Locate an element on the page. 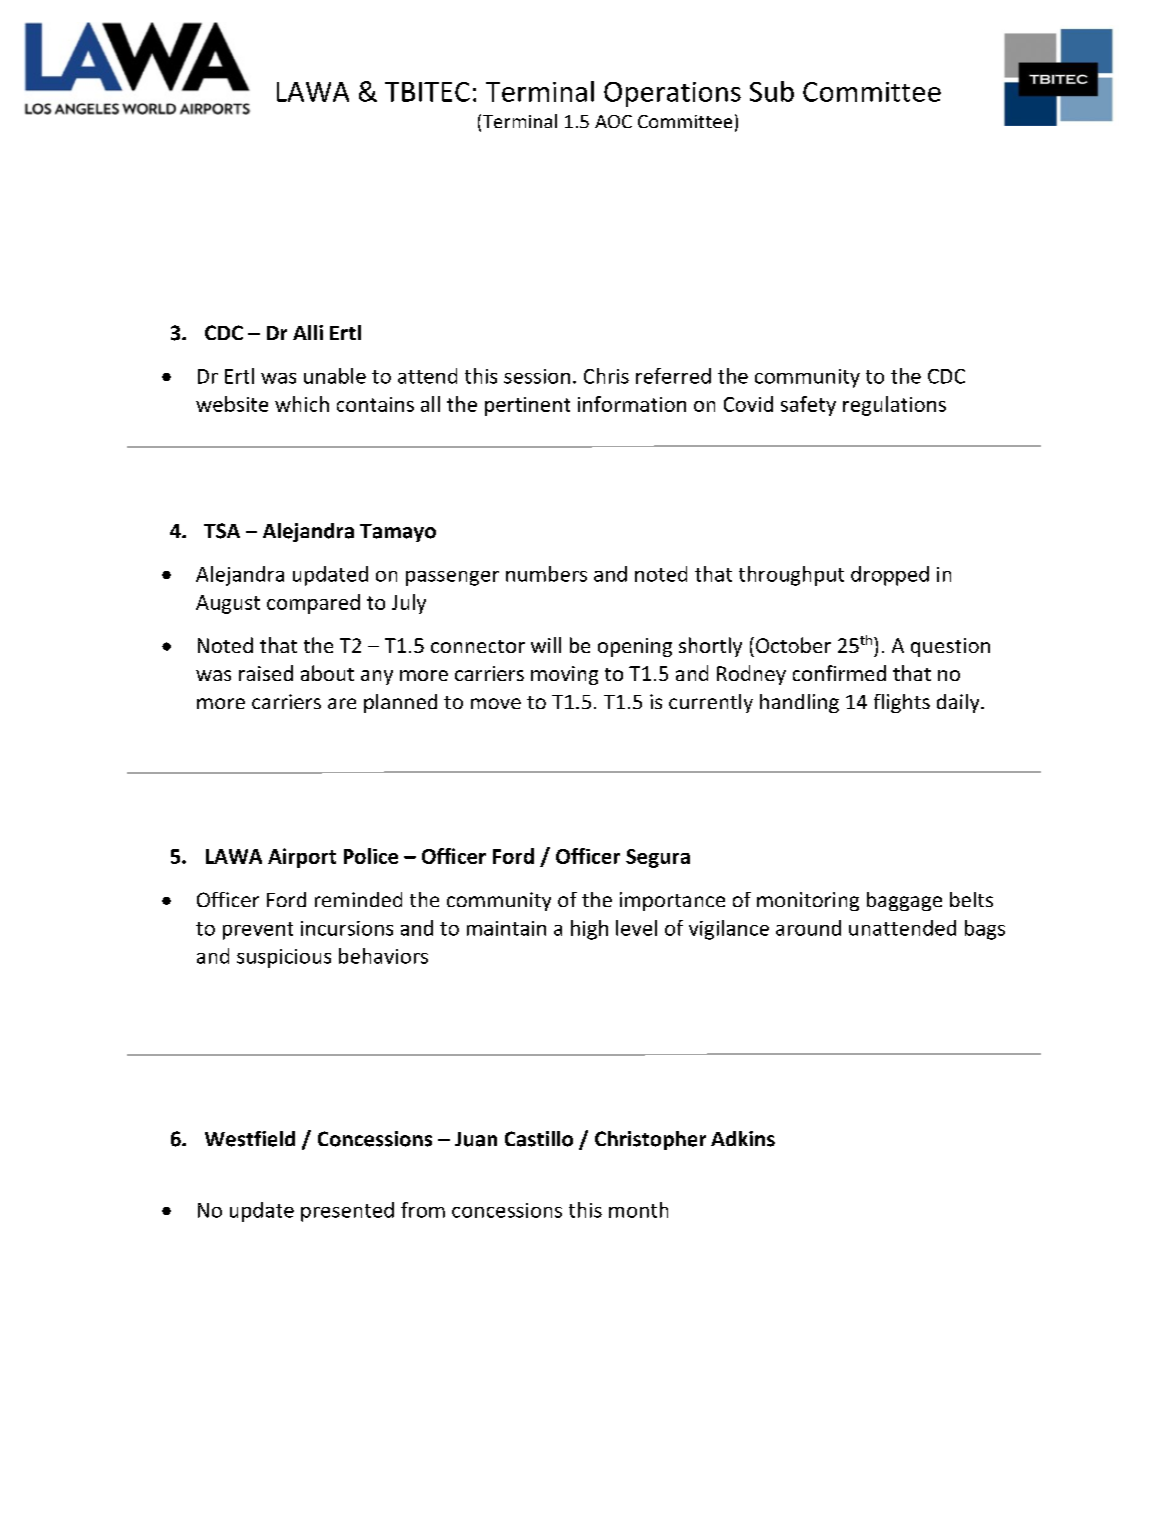 This document has width=1175, height=1520. numbers is located at coordinates (546, 574).
